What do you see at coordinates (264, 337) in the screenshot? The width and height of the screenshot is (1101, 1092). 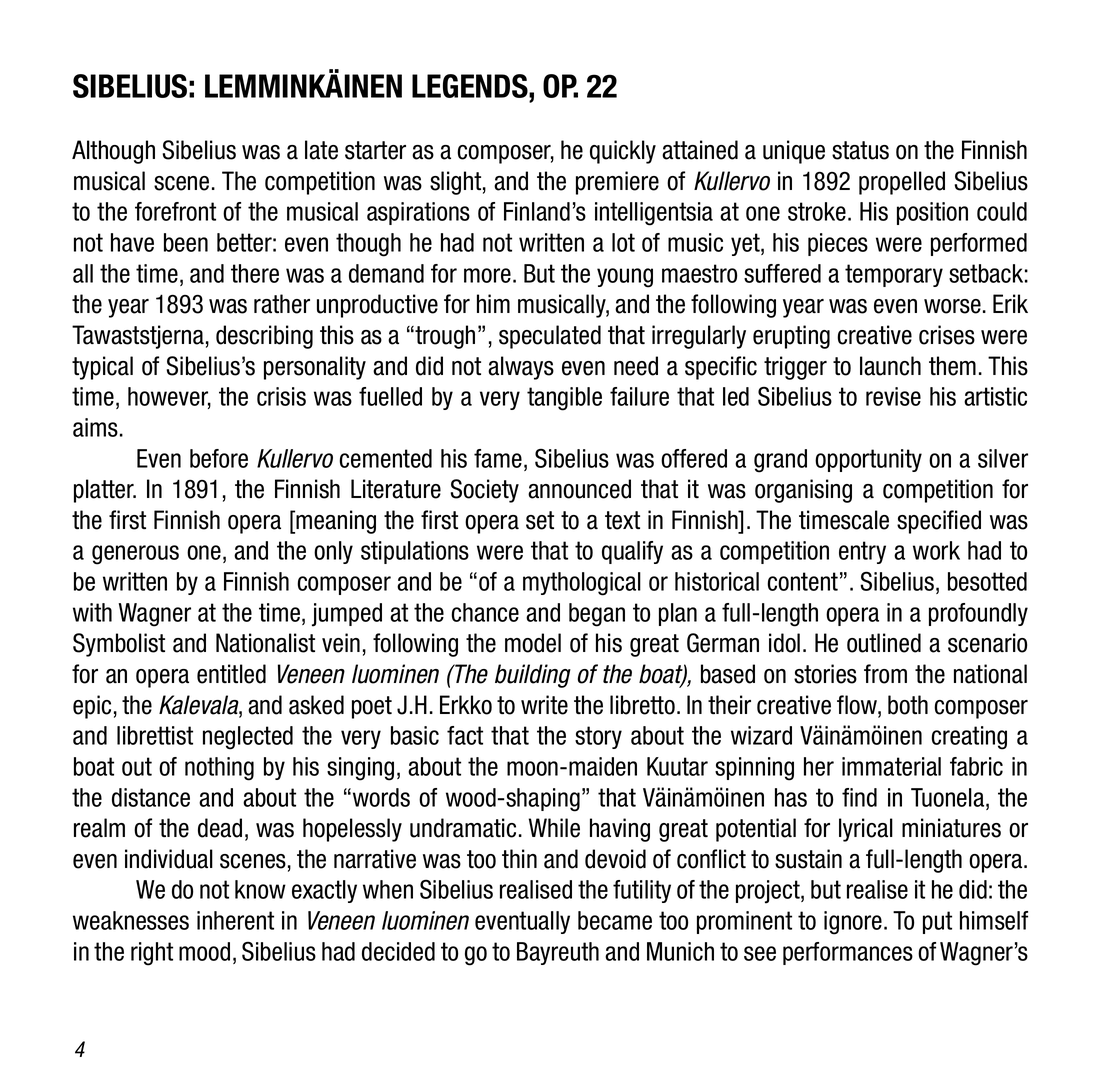 I see `describing` at bounding box center [264, 337].
